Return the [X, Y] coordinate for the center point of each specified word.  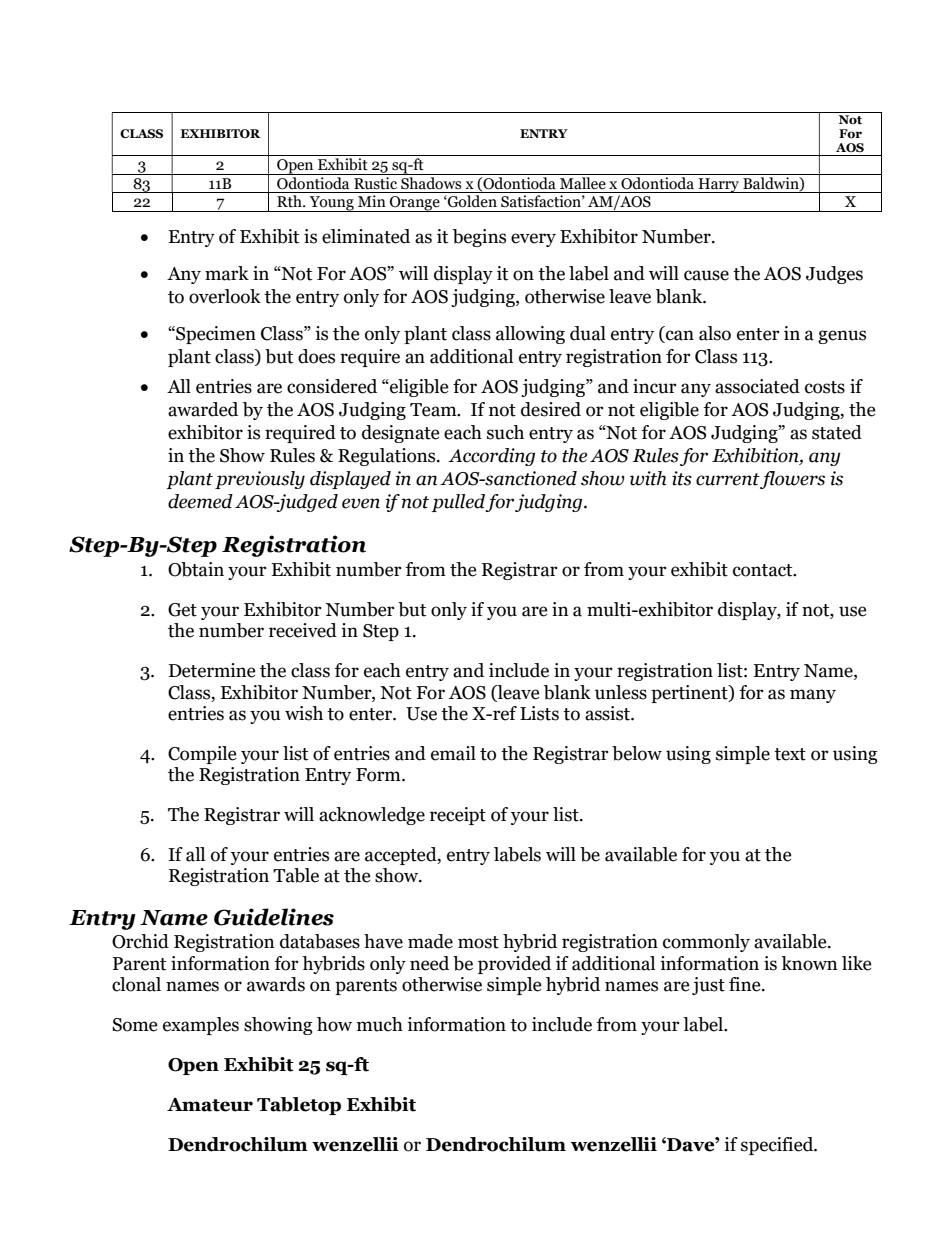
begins [479, 238]
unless [621, 692]
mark [227, 273]
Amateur [210, 1105]
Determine [212, 670]
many [813, 696]
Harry [719, 185]
